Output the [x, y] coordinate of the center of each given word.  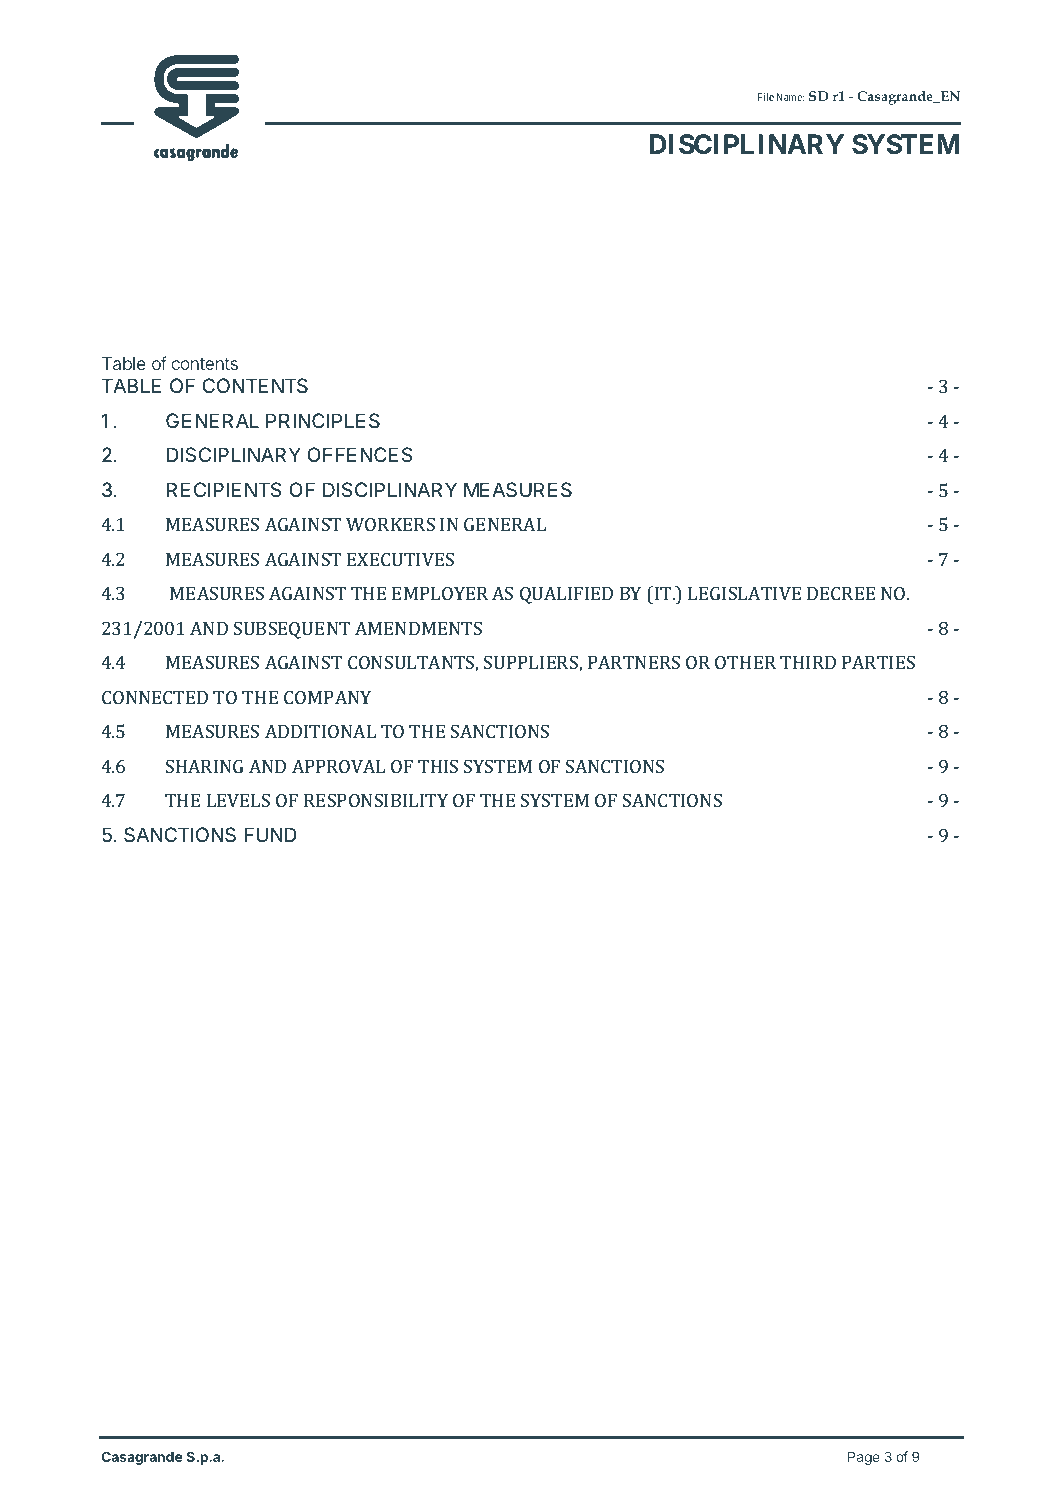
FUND [270, 834]
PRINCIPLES [323, 421]
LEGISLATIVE [745, 593]
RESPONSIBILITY [376, 800]
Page [864, 1458]
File [766, 97]
